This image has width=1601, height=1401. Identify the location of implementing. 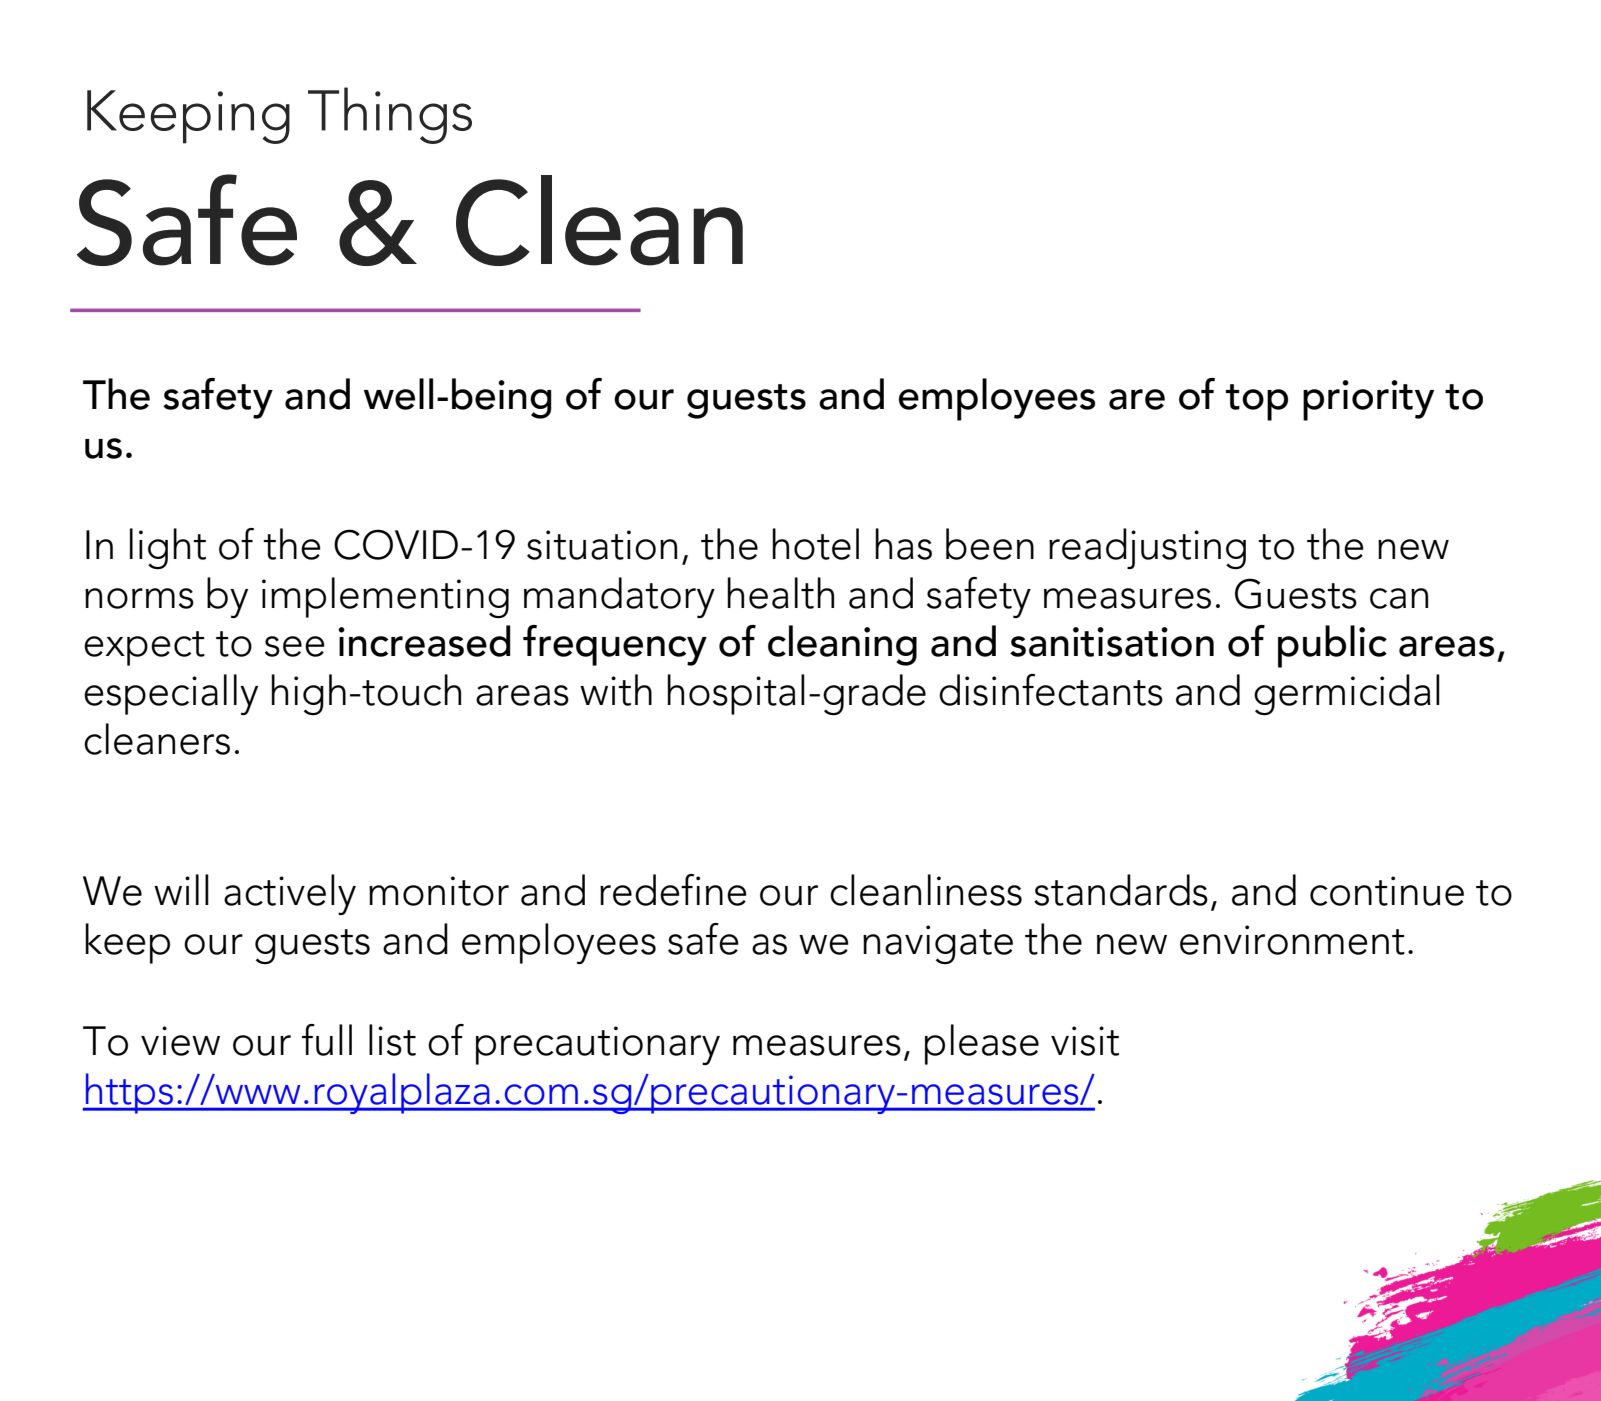
(385, 597).
